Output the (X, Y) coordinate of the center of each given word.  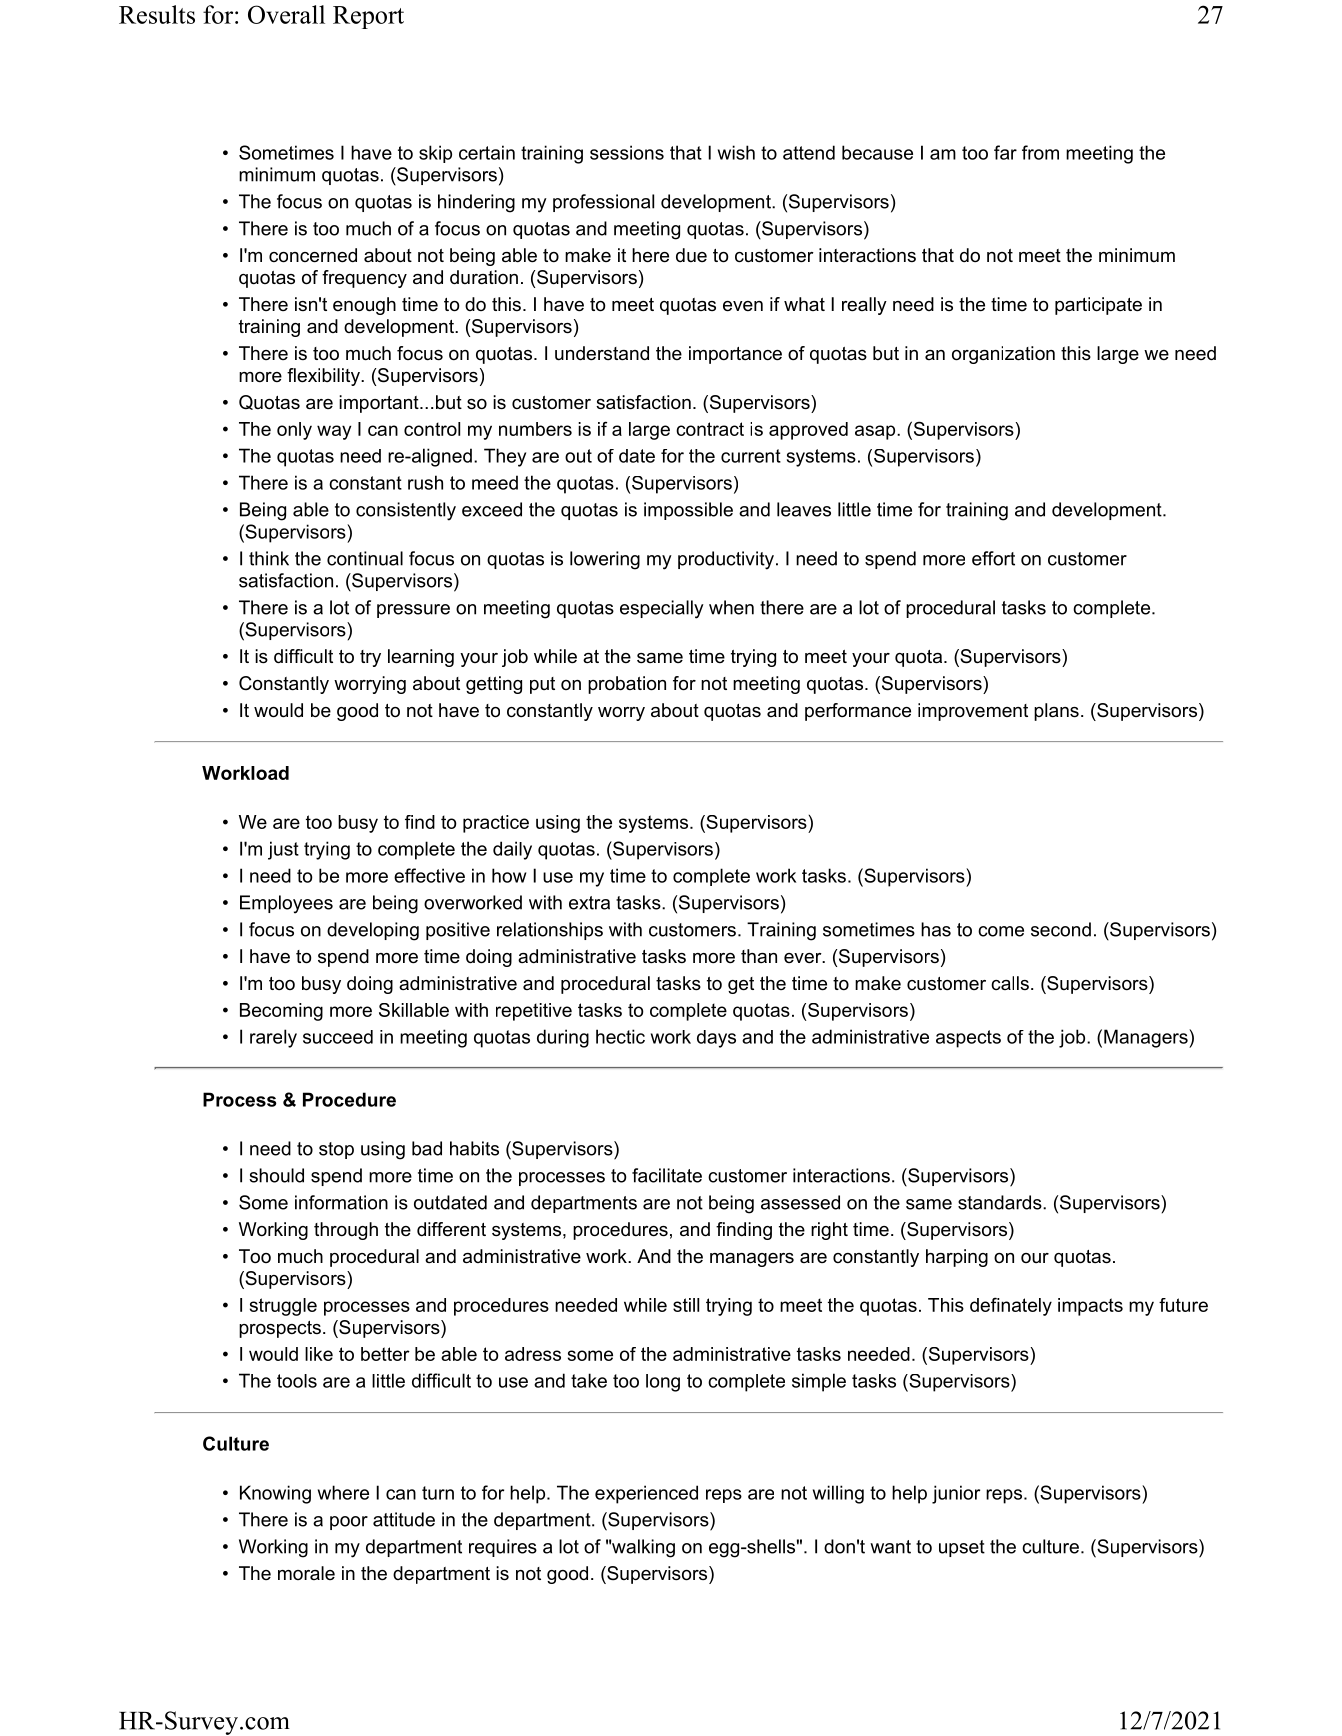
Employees (286, 904)
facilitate (667, 1175)
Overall (286, 14)
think (269, 558)
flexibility (324, 377)
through (346, 1231)
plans (1056, 712)
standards (1001, 1202)
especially (662, 609)
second (1061, 929)
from (1040, 152)
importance (735, 355)
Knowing (275, 1494)
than (759, 956)
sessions (627, 152)
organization (1003, 355)
